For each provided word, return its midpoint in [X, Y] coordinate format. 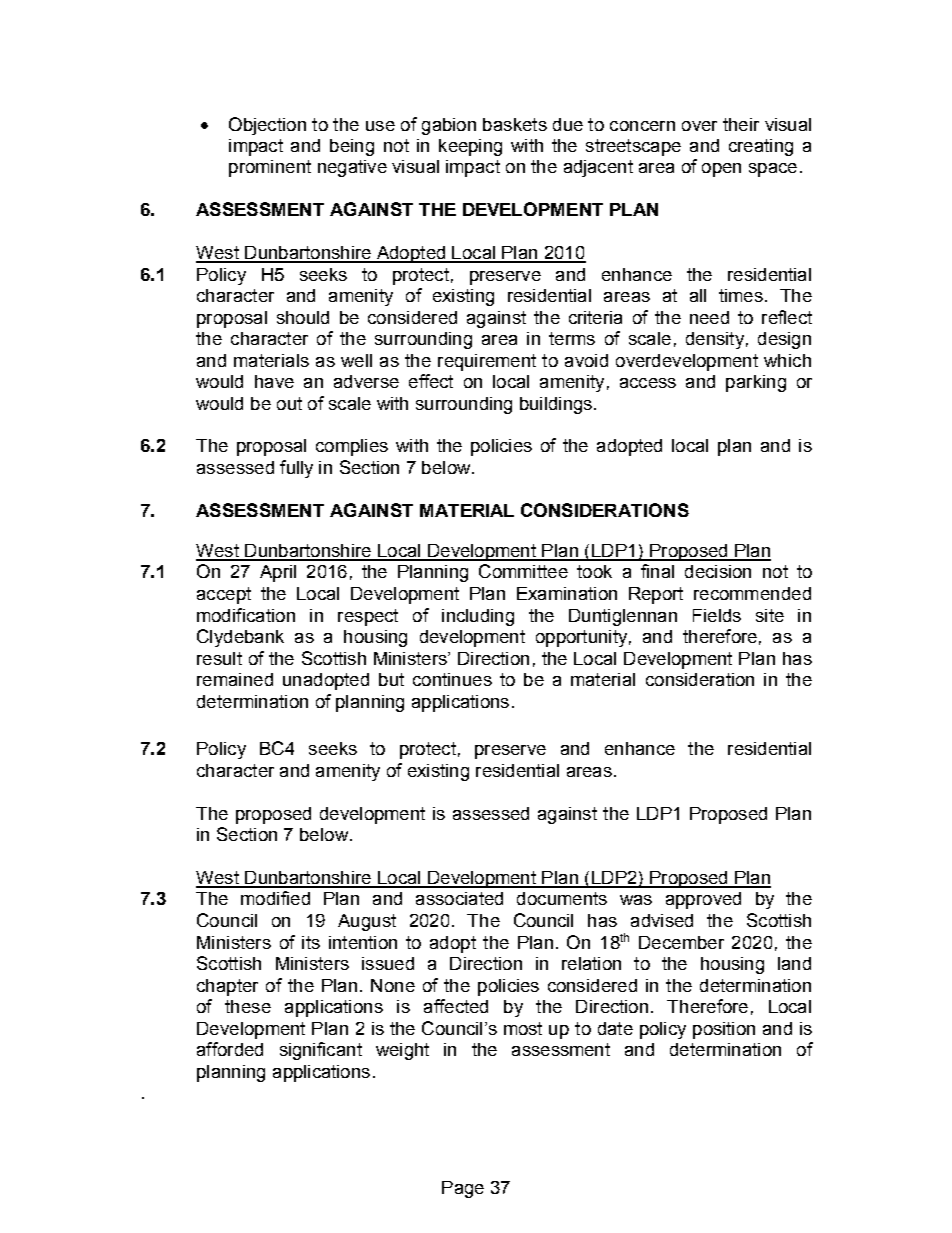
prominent [270, 168]
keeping [470, 147]
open [721, 170]
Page [463, 1189]
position [724, 1030]
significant [321, 1051]
